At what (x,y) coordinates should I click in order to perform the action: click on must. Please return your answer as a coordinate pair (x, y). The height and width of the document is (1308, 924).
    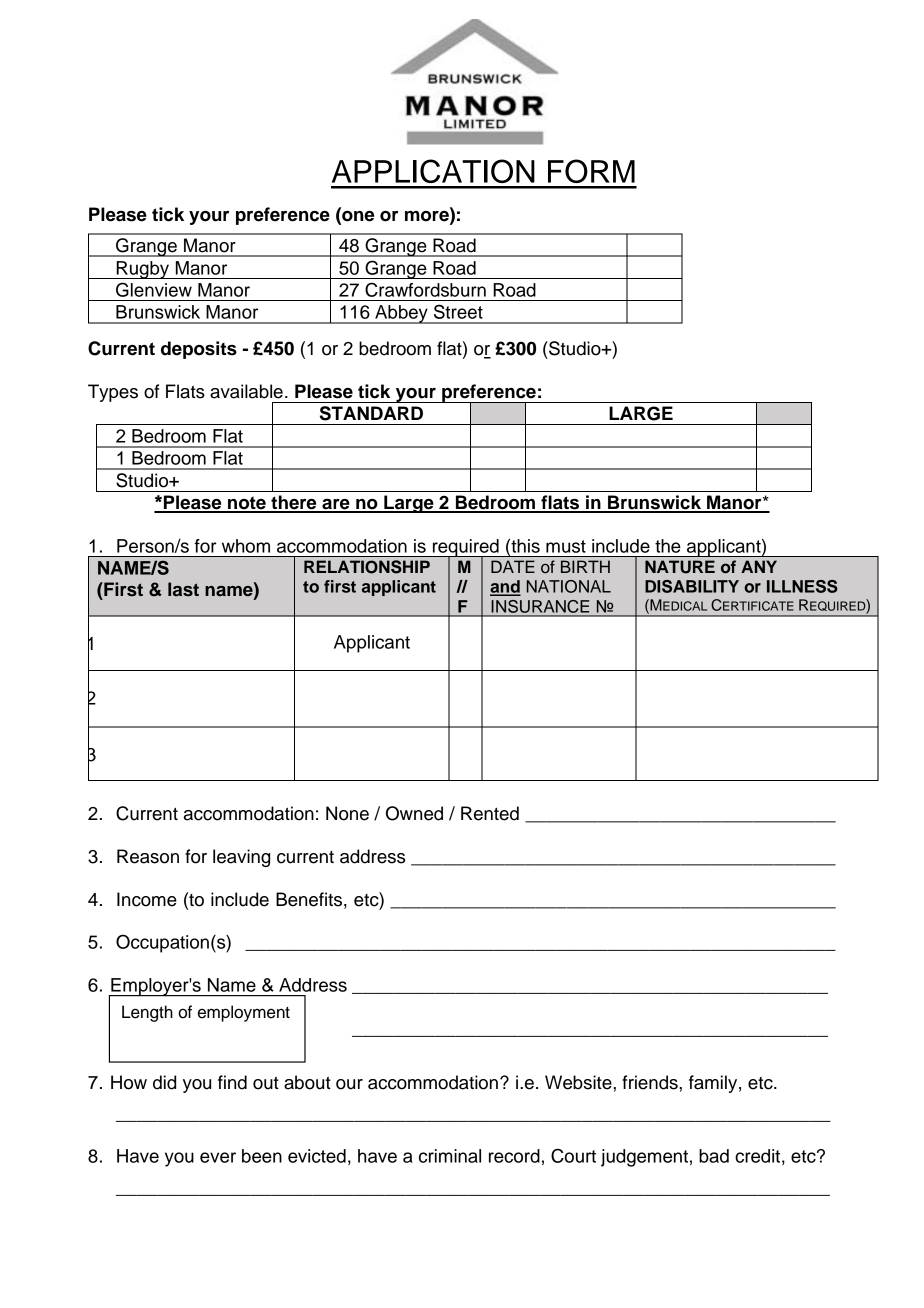
    Looking at the image, I should click on (566, 546).
